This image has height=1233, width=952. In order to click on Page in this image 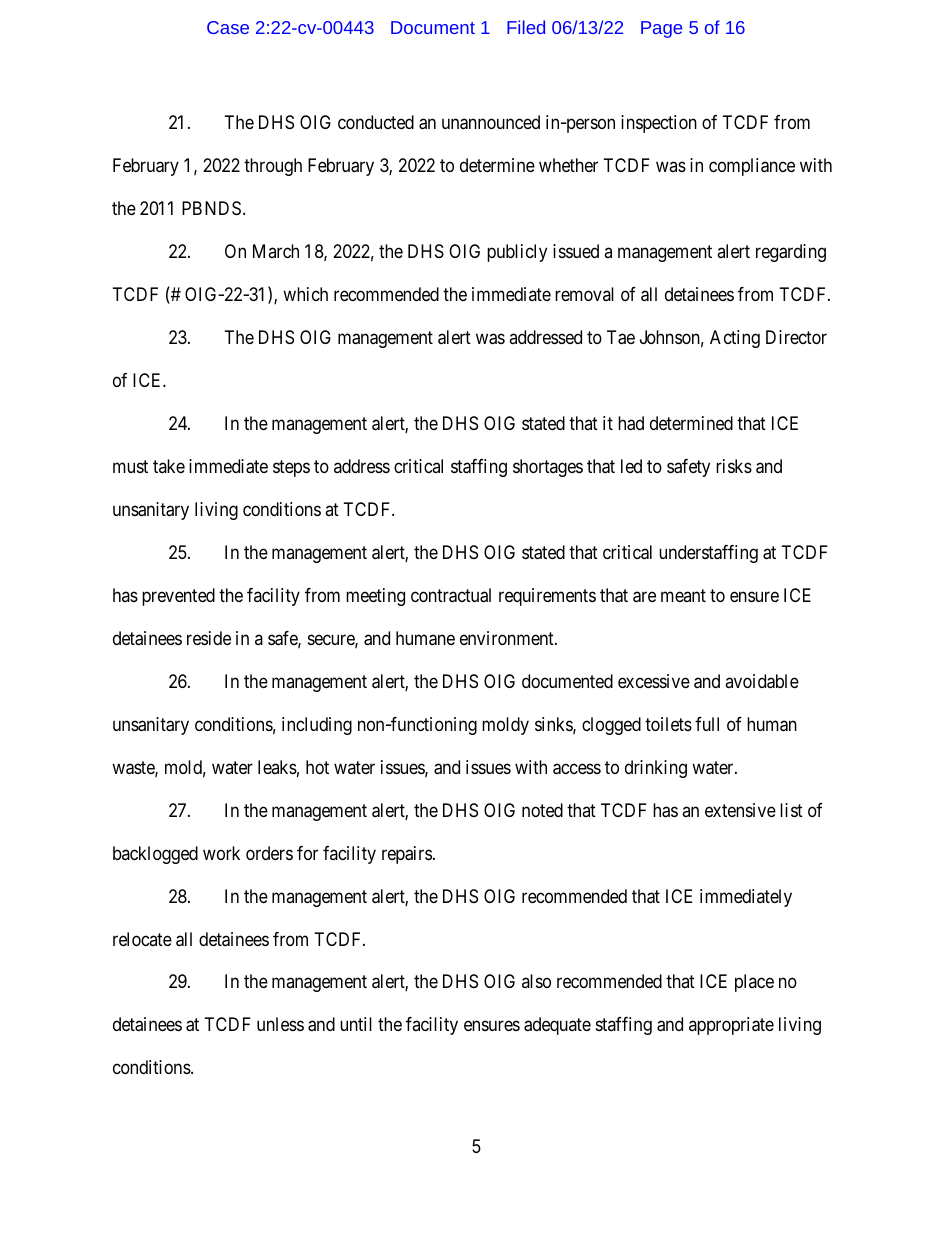, I will do `click(661, 29)`.
